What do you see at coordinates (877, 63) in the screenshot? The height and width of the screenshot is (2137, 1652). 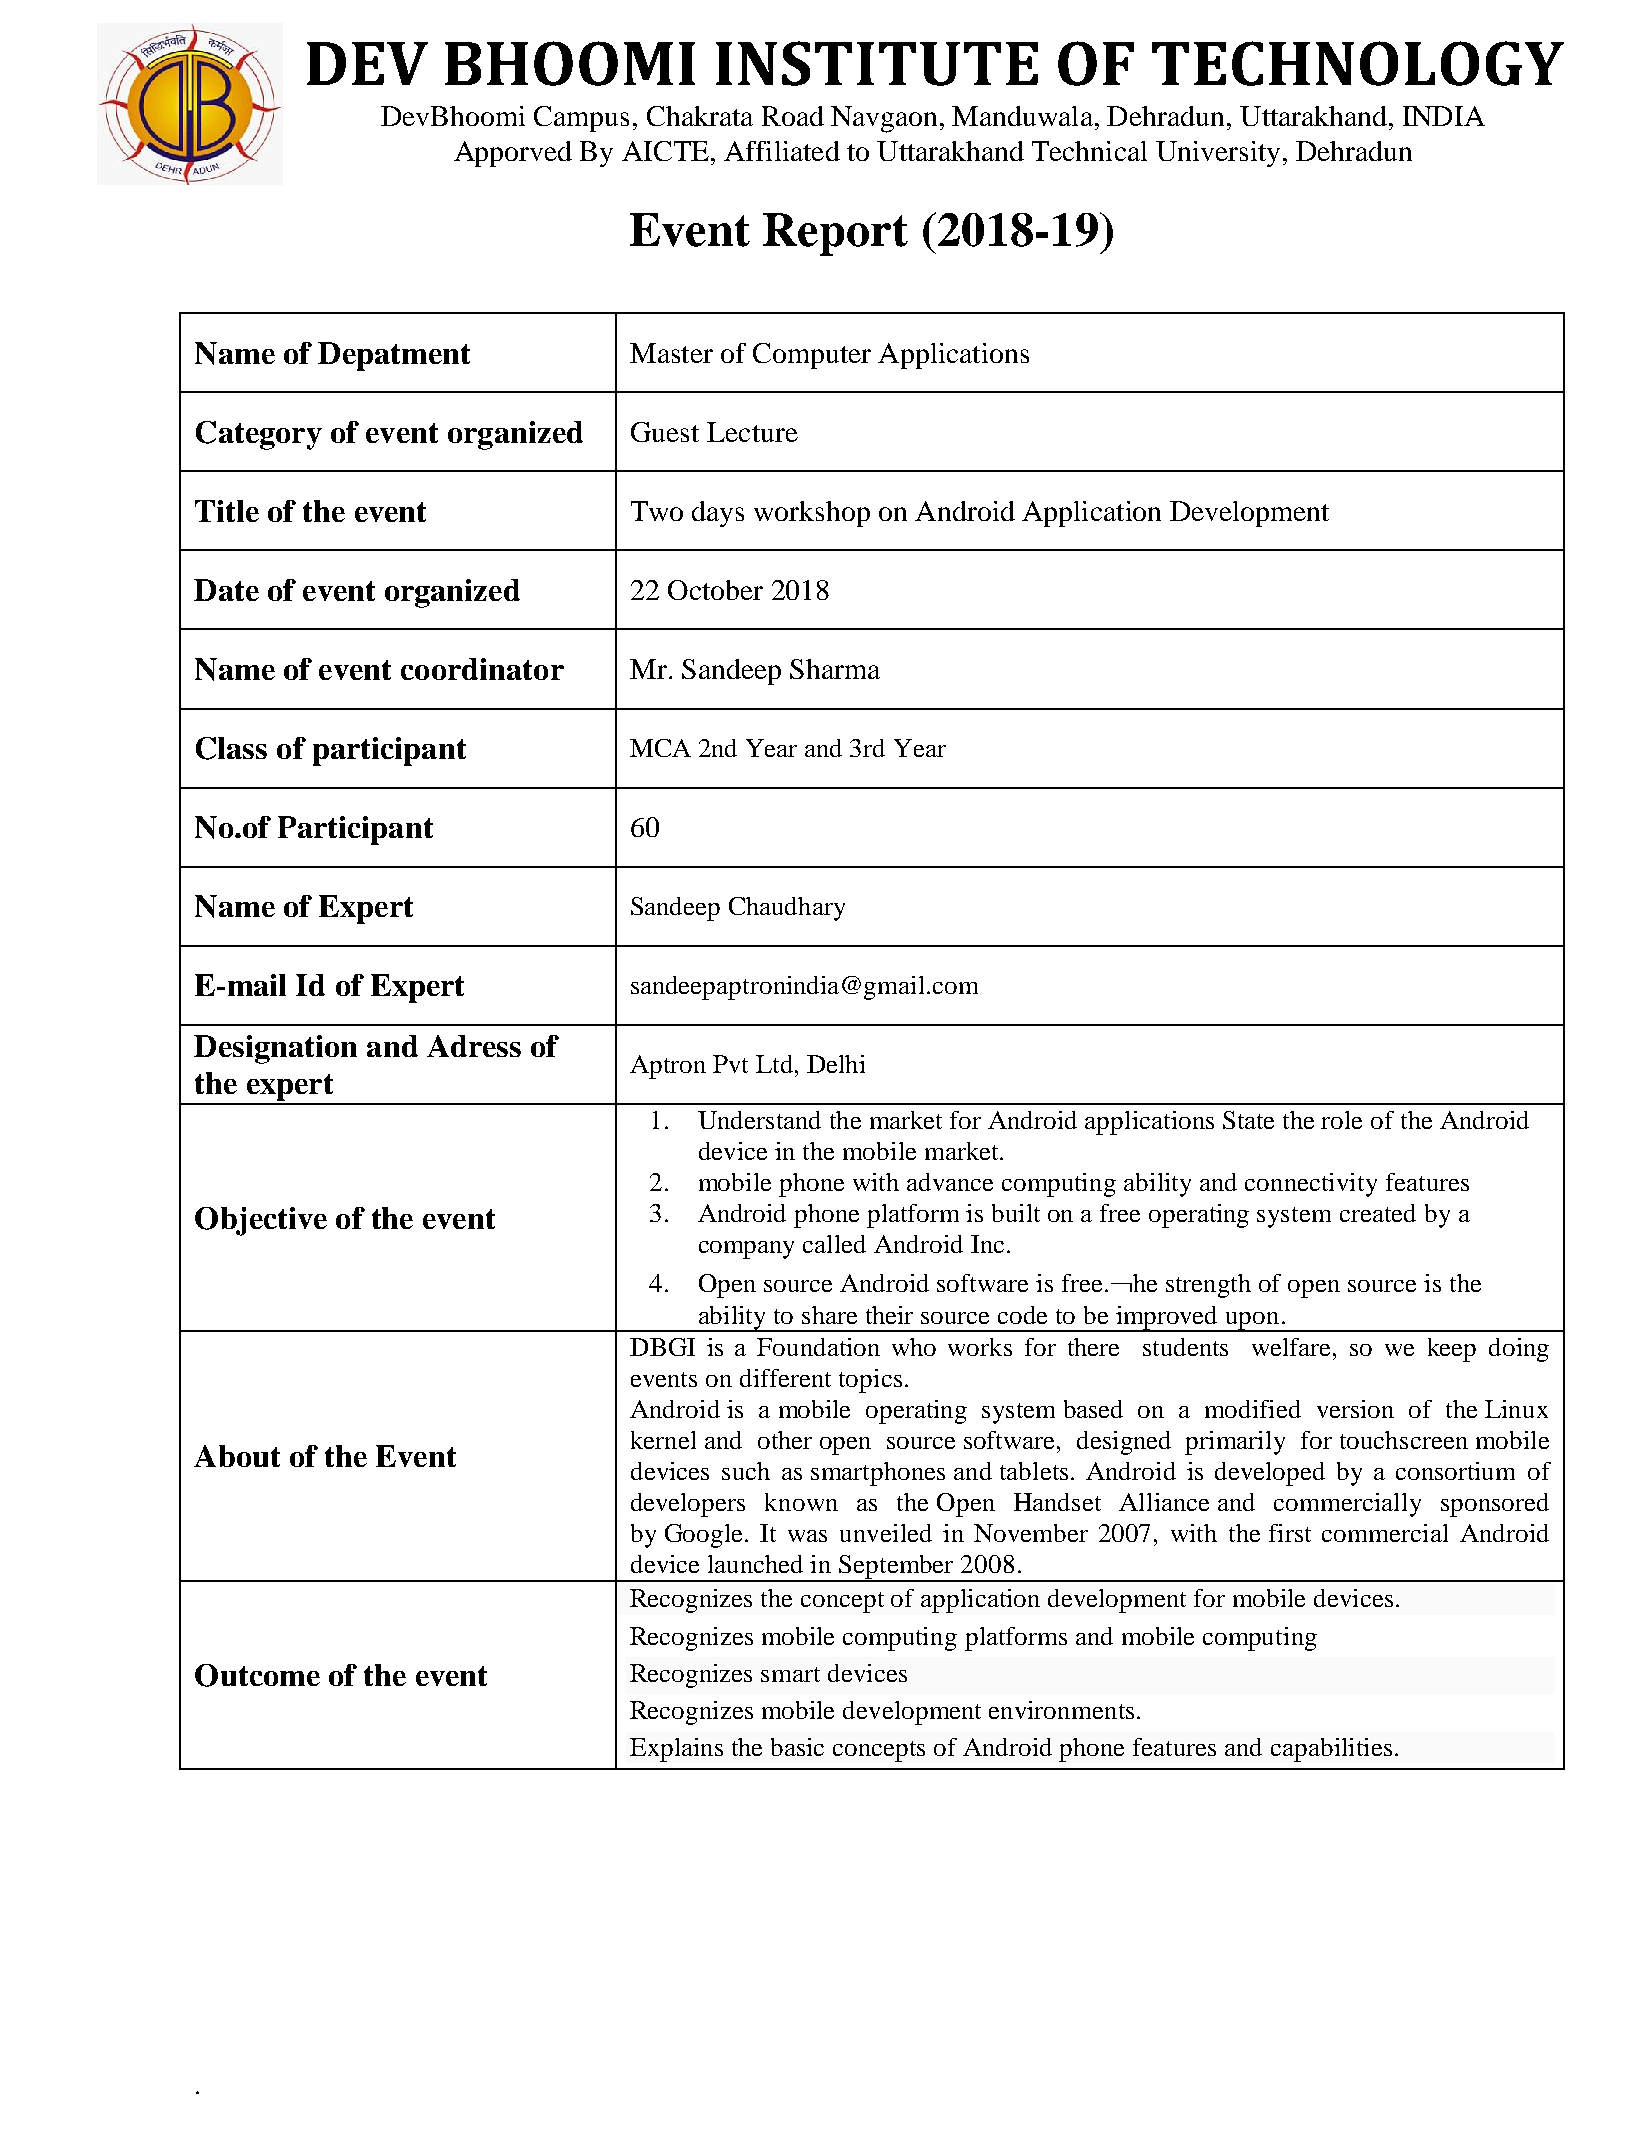 I see `INSTITUTE` at bounding box center [877, 63].
